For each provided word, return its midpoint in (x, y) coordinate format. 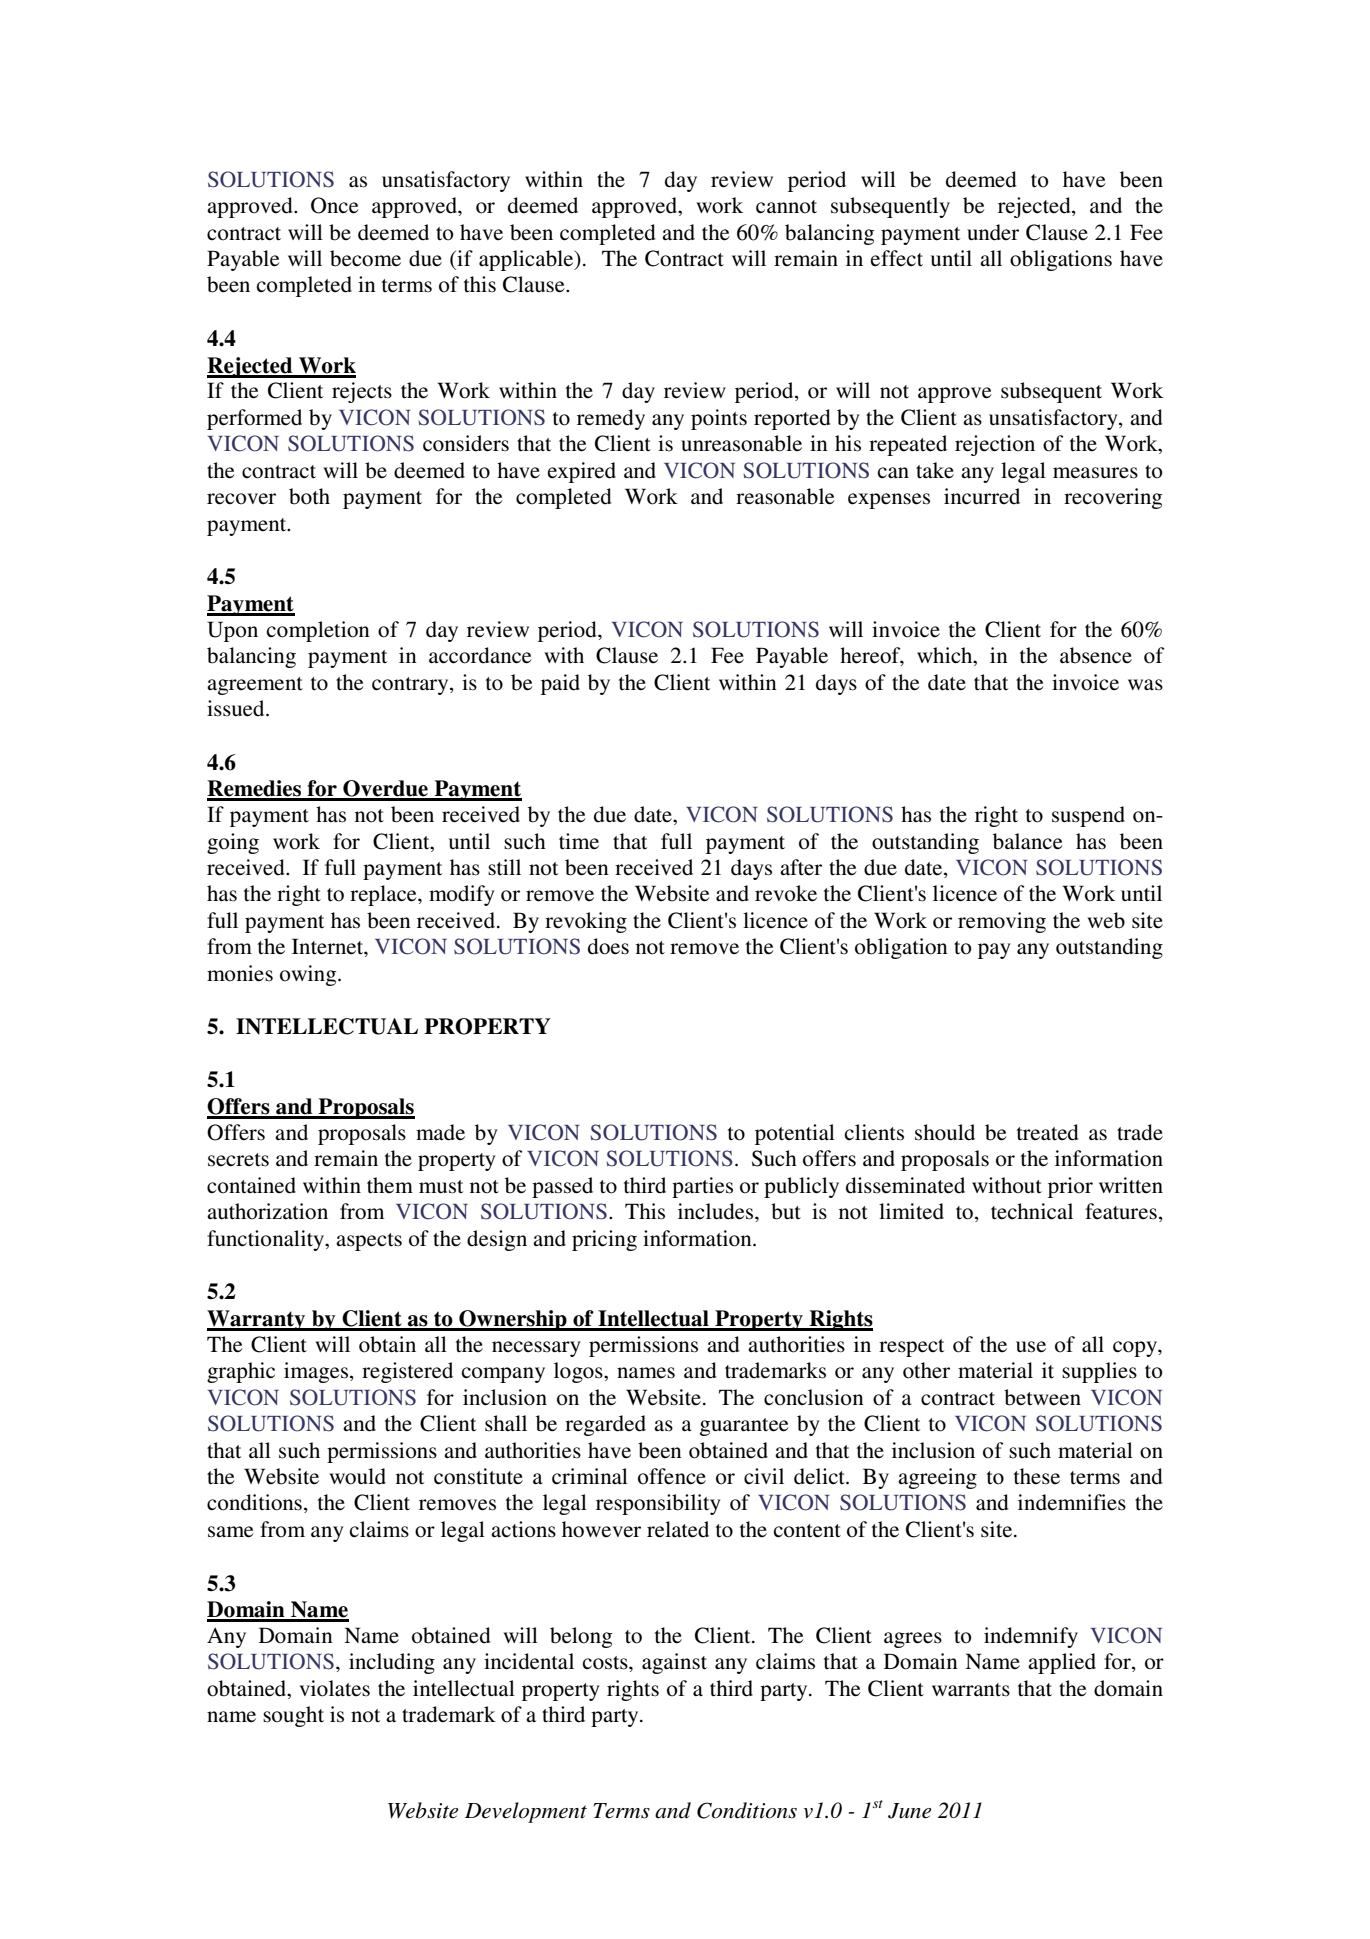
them (390, 1185)
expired (582, 472)
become (365, 258)
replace (384, 895)
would (358, 1476)
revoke (786, 893)
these (1037, 1476)
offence (672, 1476)
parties (702, 1187)
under (993, 232)
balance (1028, 841)
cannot (786, 207)
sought (293, 1716)
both (309, 496)
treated (1048, 1132)
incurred (982, 496)
